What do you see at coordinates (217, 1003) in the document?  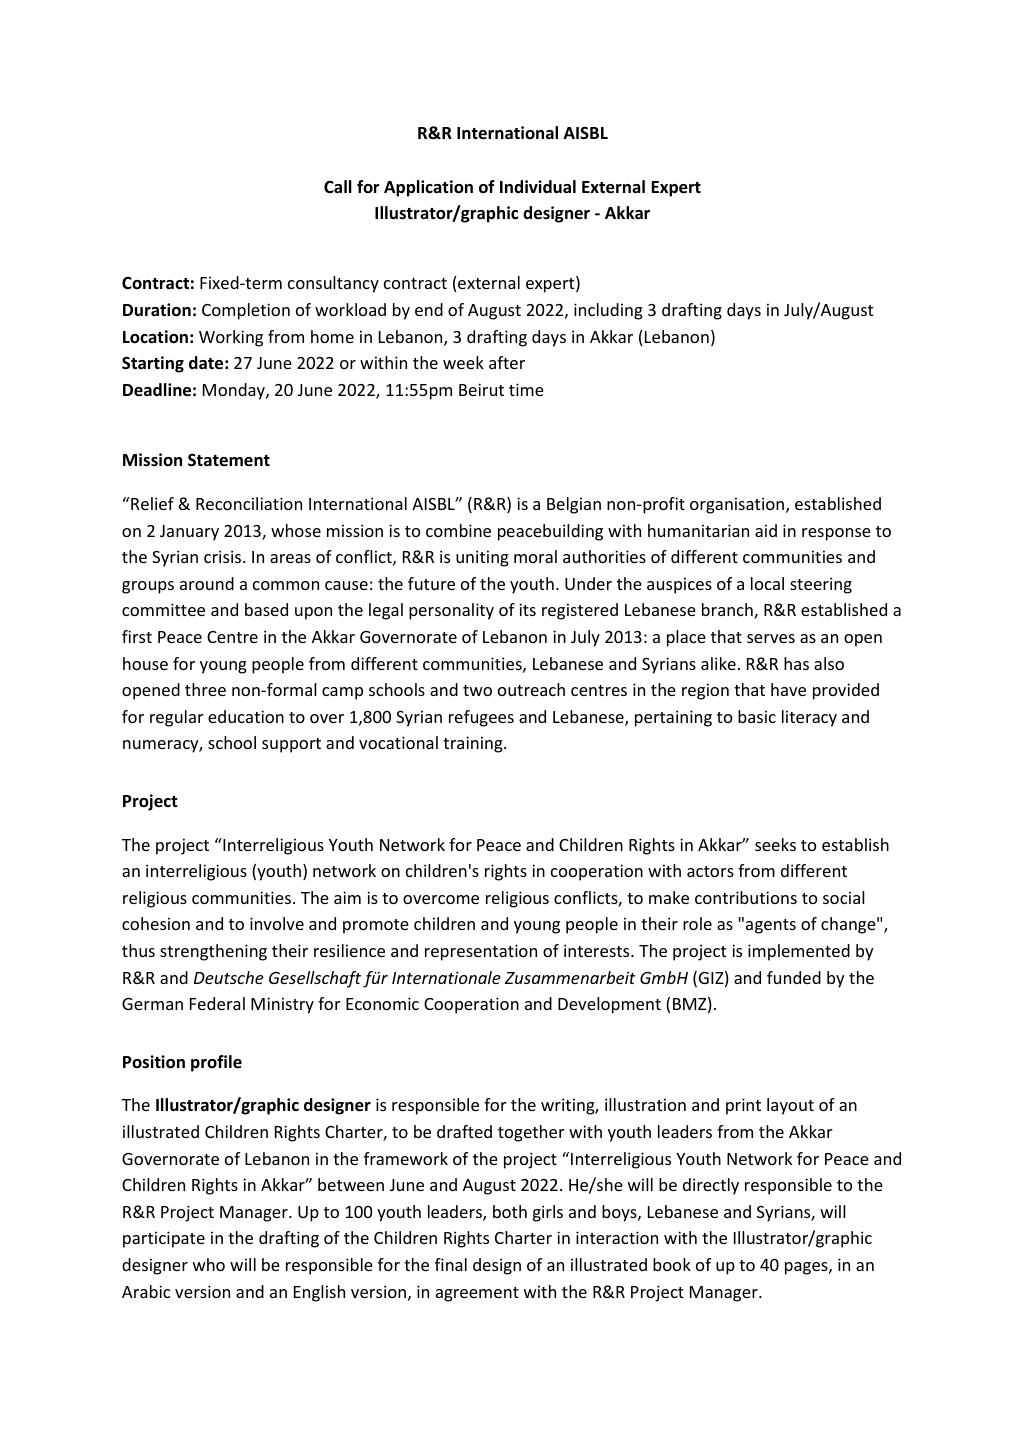 I see `Federal` at bounding box center [217, 1003].
